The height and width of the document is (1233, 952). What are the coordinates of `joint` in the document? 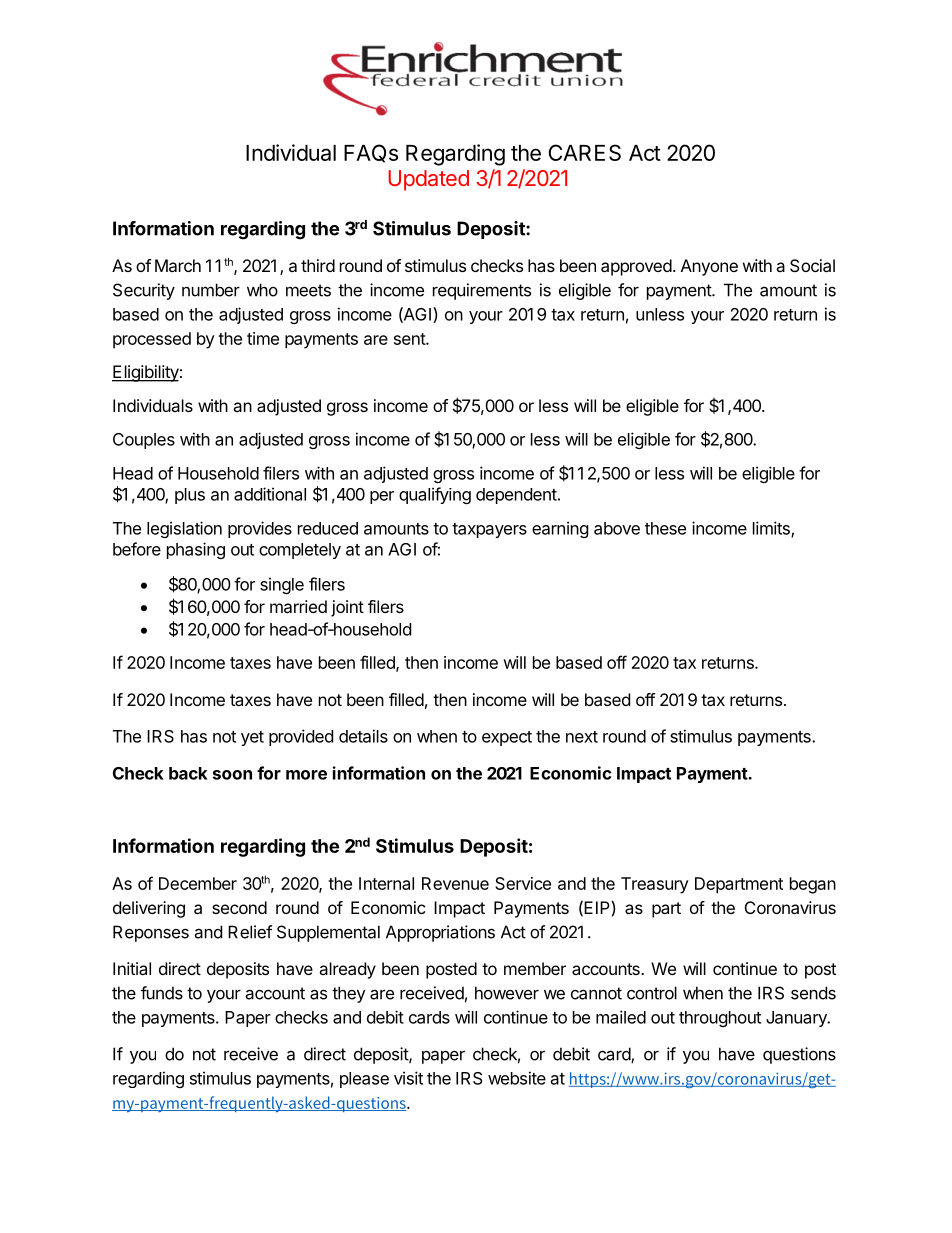 It's located at (347, 608).
